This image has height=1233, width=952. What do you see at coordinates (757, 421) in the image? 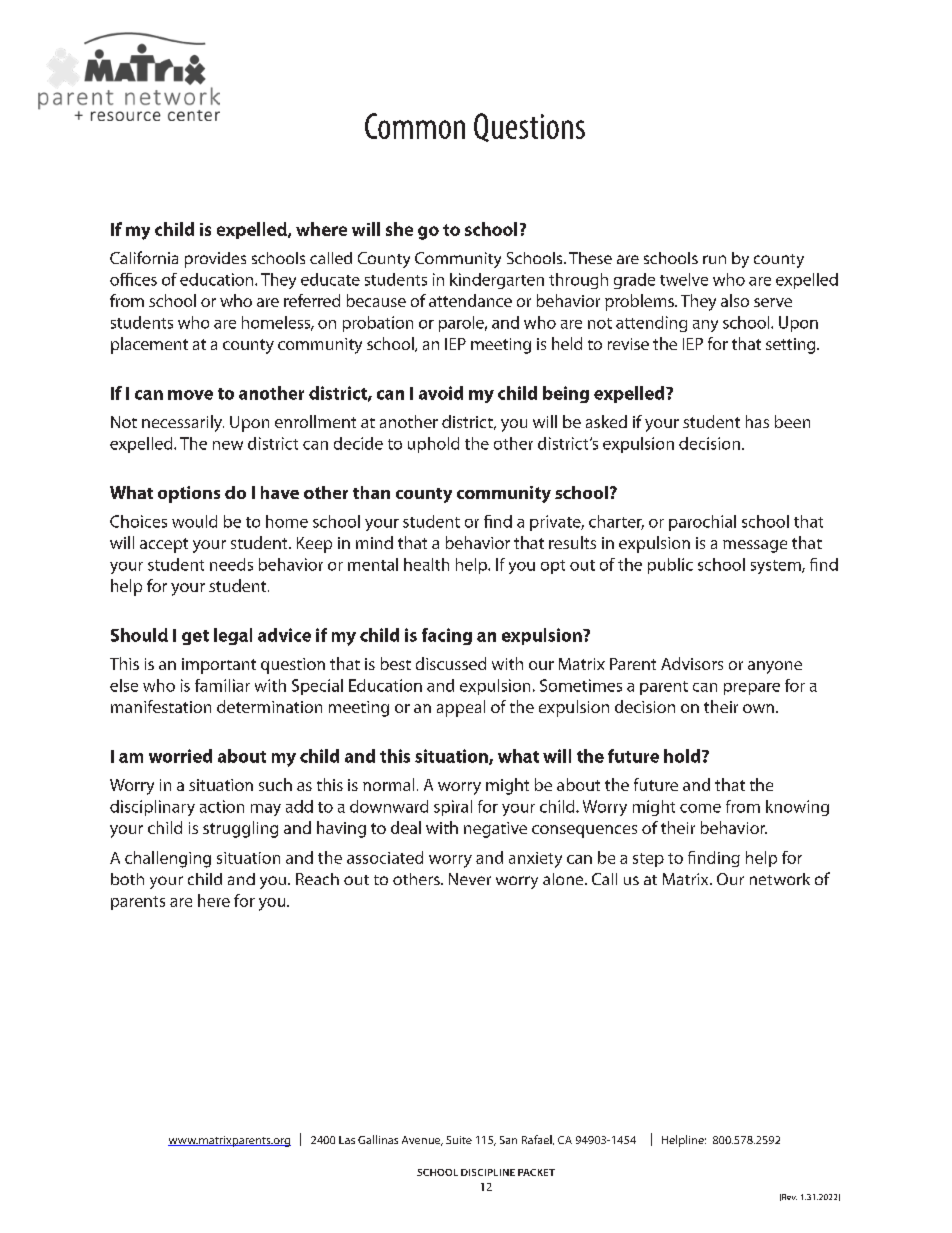
I see `has` at bounding box center [757, 421].
